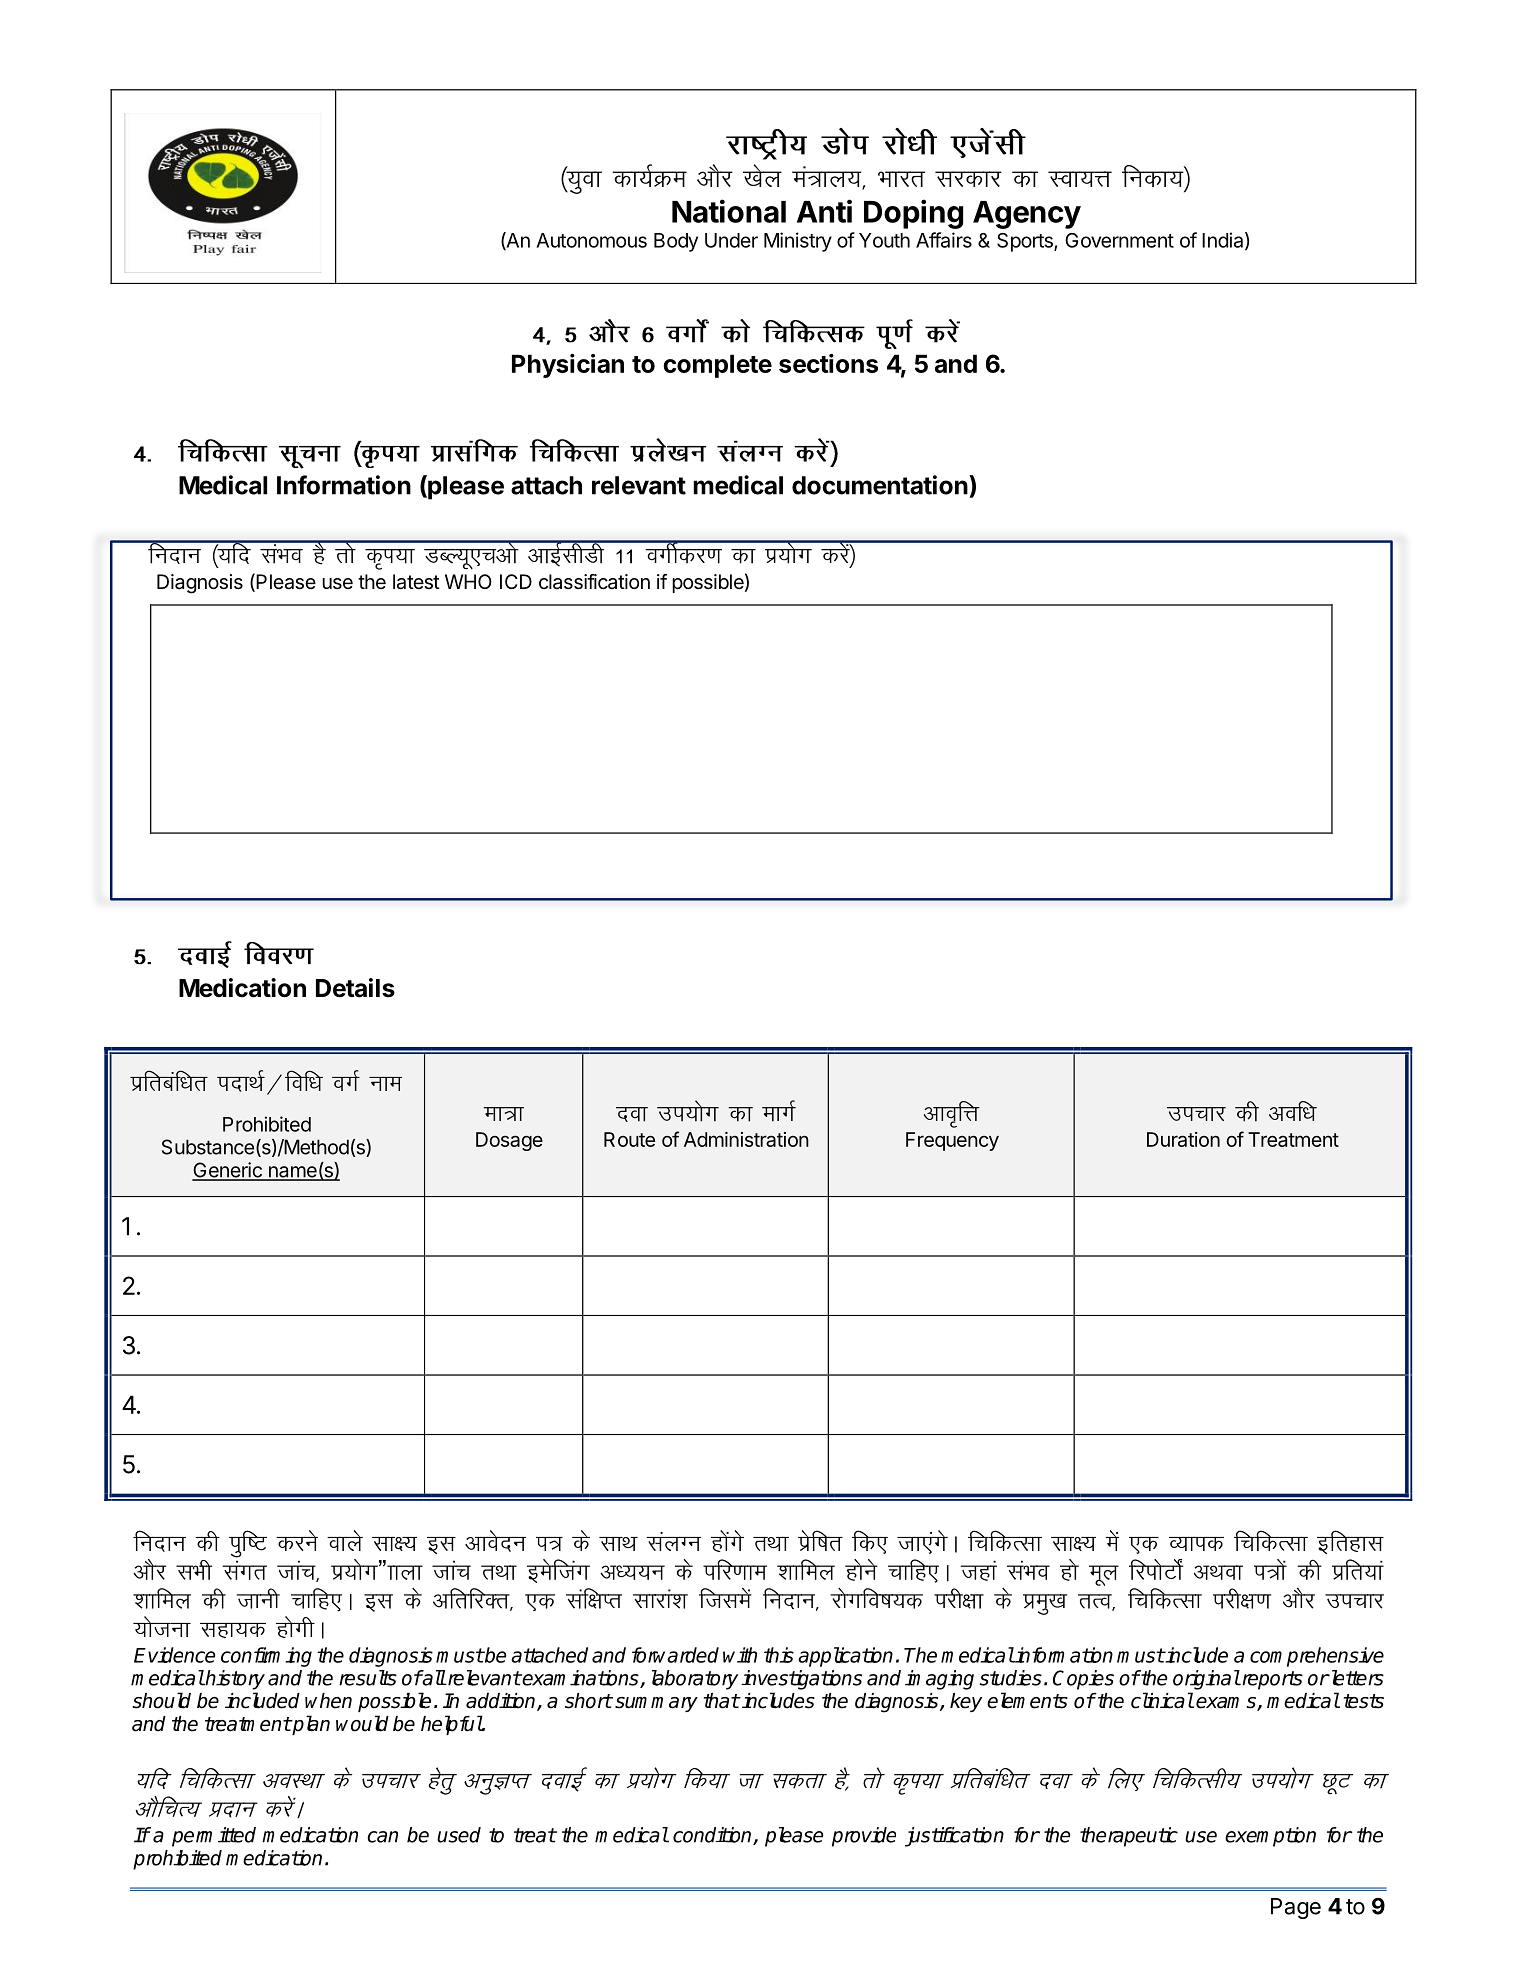  What do you see at coordinates (746, 1139) in the screenshot?
I see `Administration` at bounding box center [746, 1139].
